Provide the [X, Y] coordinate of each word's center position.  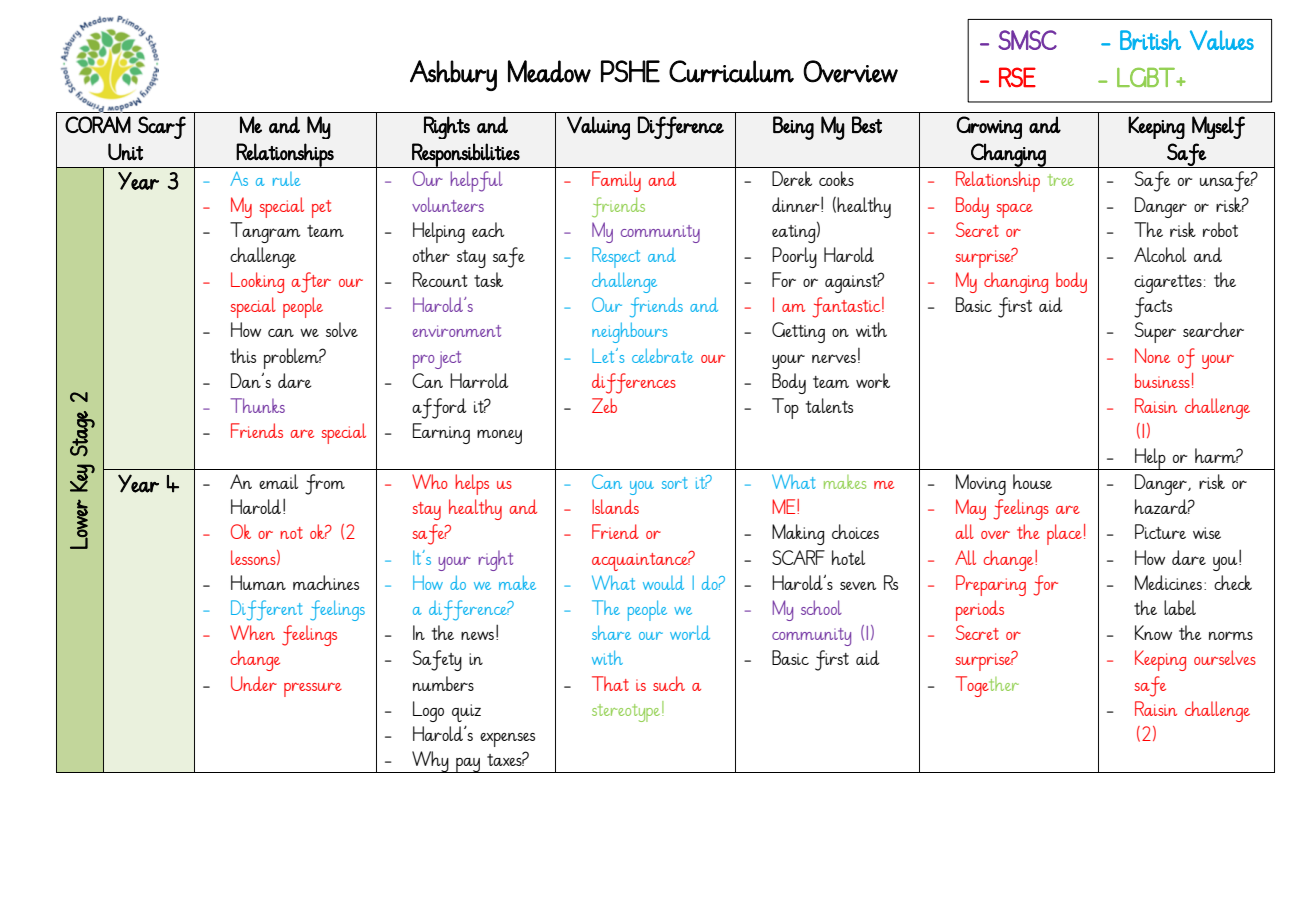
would [663, 582]
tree [1061, 180]
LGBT [1147, 77]
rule [286, 179]
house [1032, 481]
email [278, 481]
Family [616, 181]
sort [675, 483]
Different [267, 610]
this [243, 355]
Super [1155, 332]
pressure [313, 689]
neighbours [629, 332]
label [1180, 607]
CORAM [98, 124]
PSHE [630, 71]
